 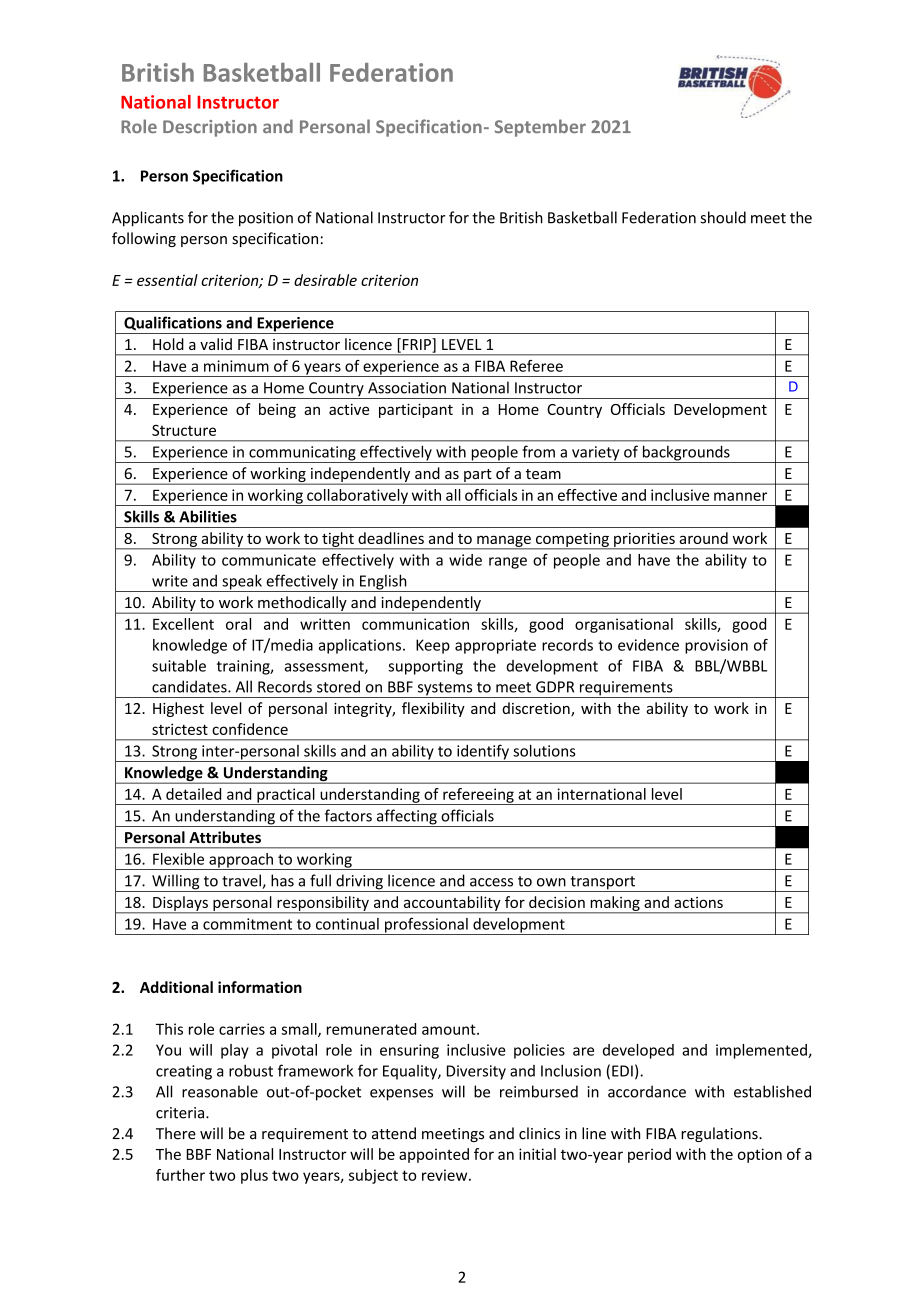 What do you see at coordinates (716, 646) in the page?
I see `provision` at bounding box center [716, 646].
